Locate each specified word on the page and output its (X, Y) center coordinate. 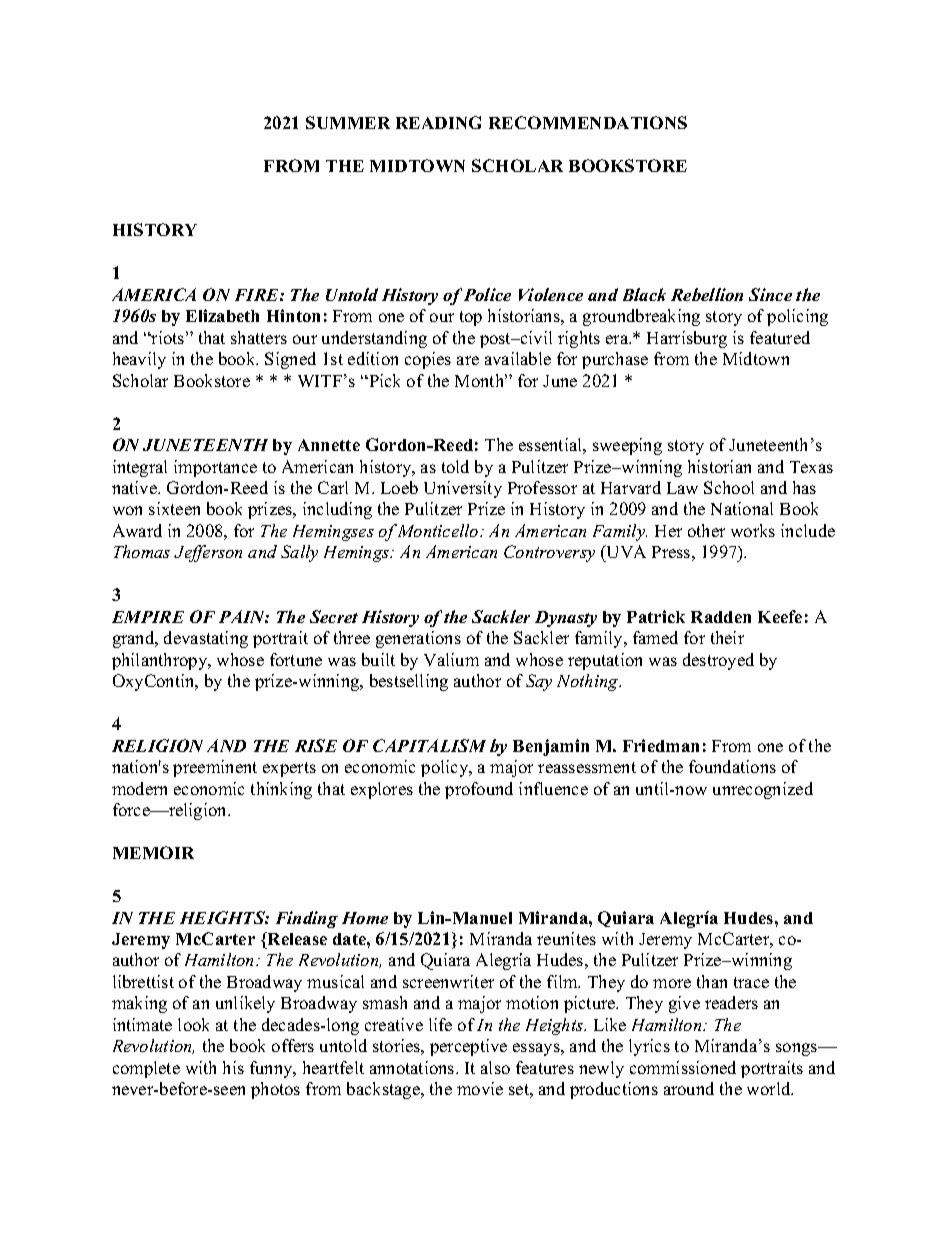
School (729, 487)
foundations (732, 766)
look (193, 1024)
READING (438, 122)
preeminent (215, 768)
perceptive (468, 1047)
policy (446, 768)
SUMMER (348, 122)
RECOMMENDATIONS (588, 122)
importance (215, 468)
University (463, 489)
